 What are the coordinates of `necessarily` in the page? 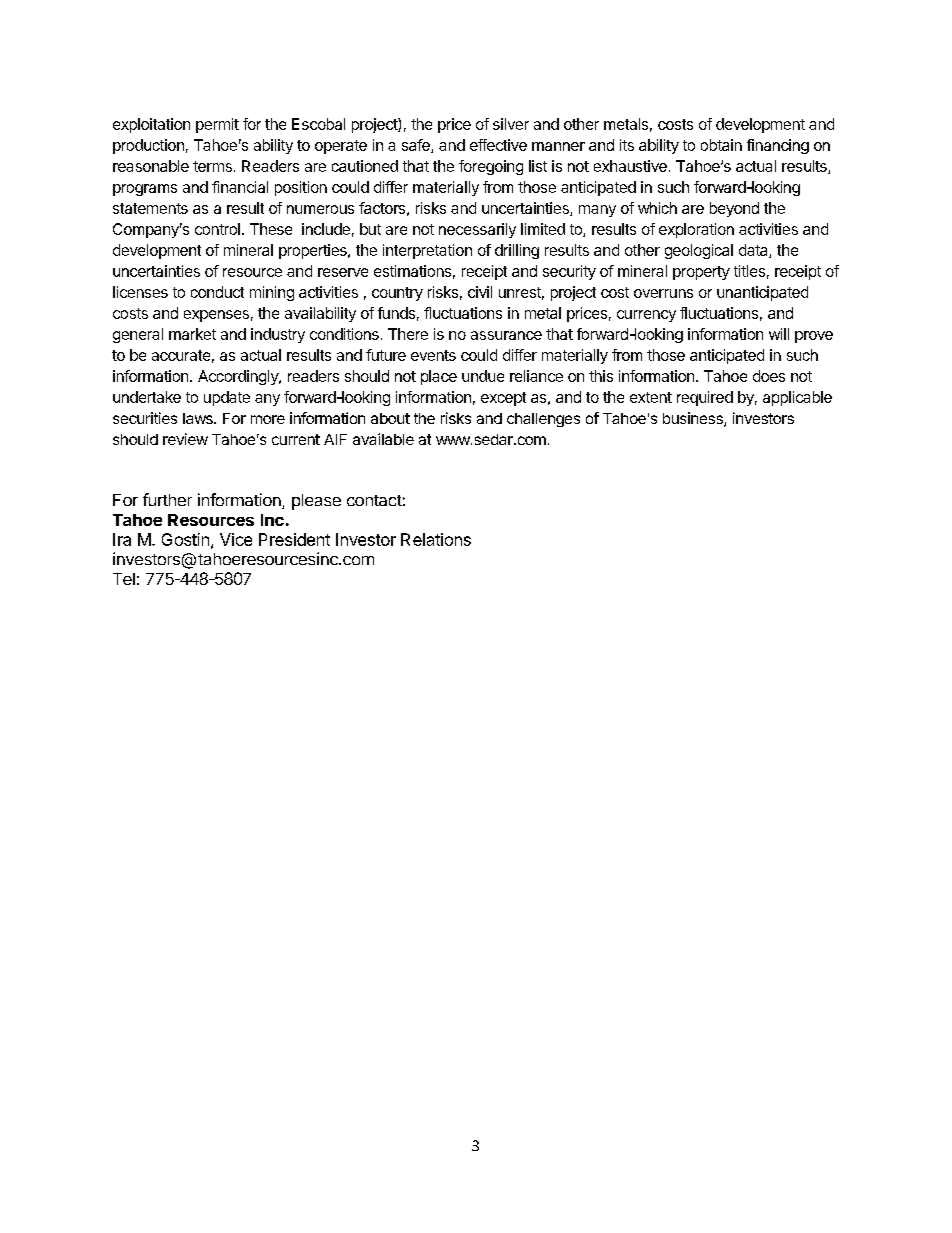 It's located at (477, 230).
